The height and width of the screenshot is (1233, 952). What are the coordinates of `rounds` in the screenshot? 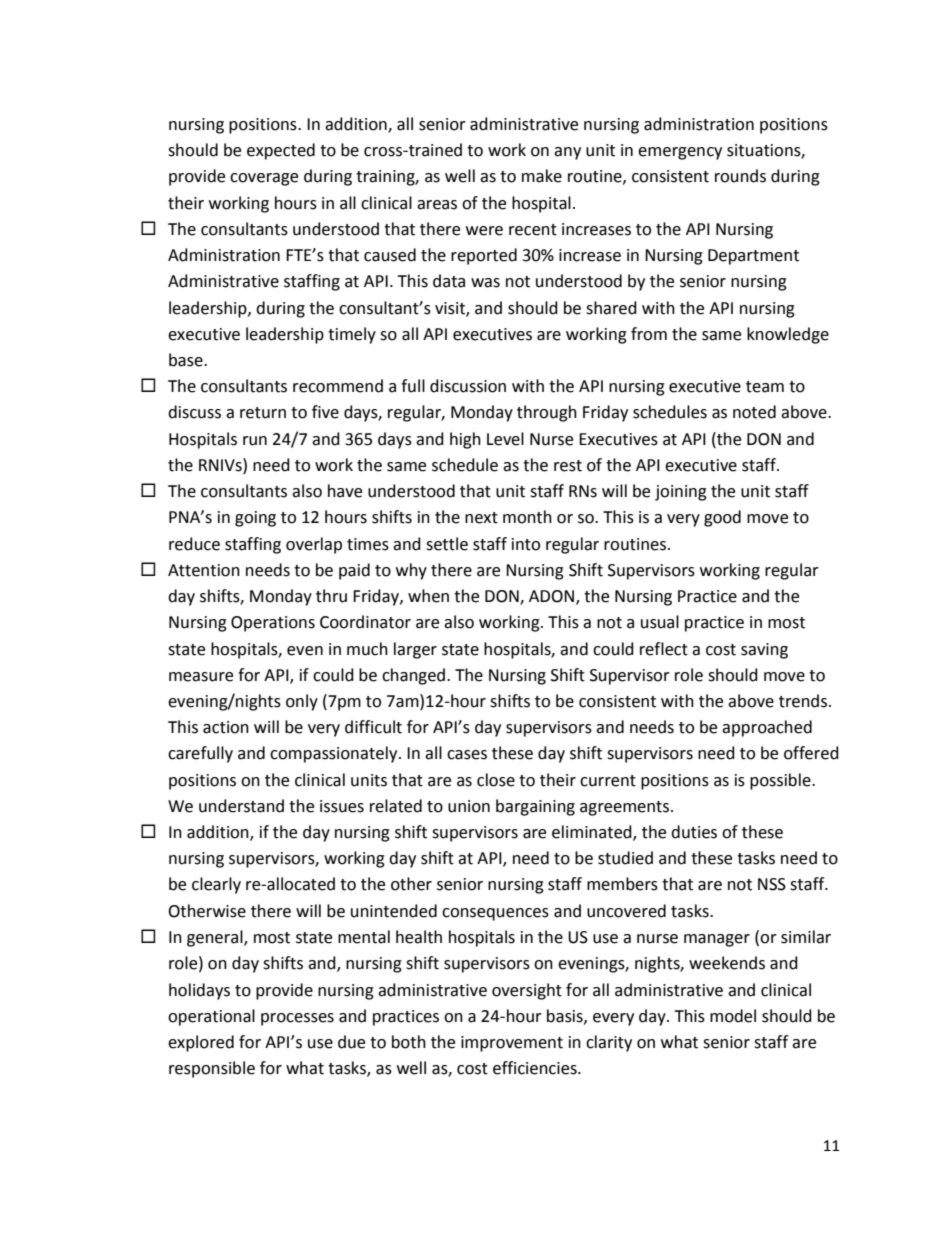 It's located at (740, 176).
